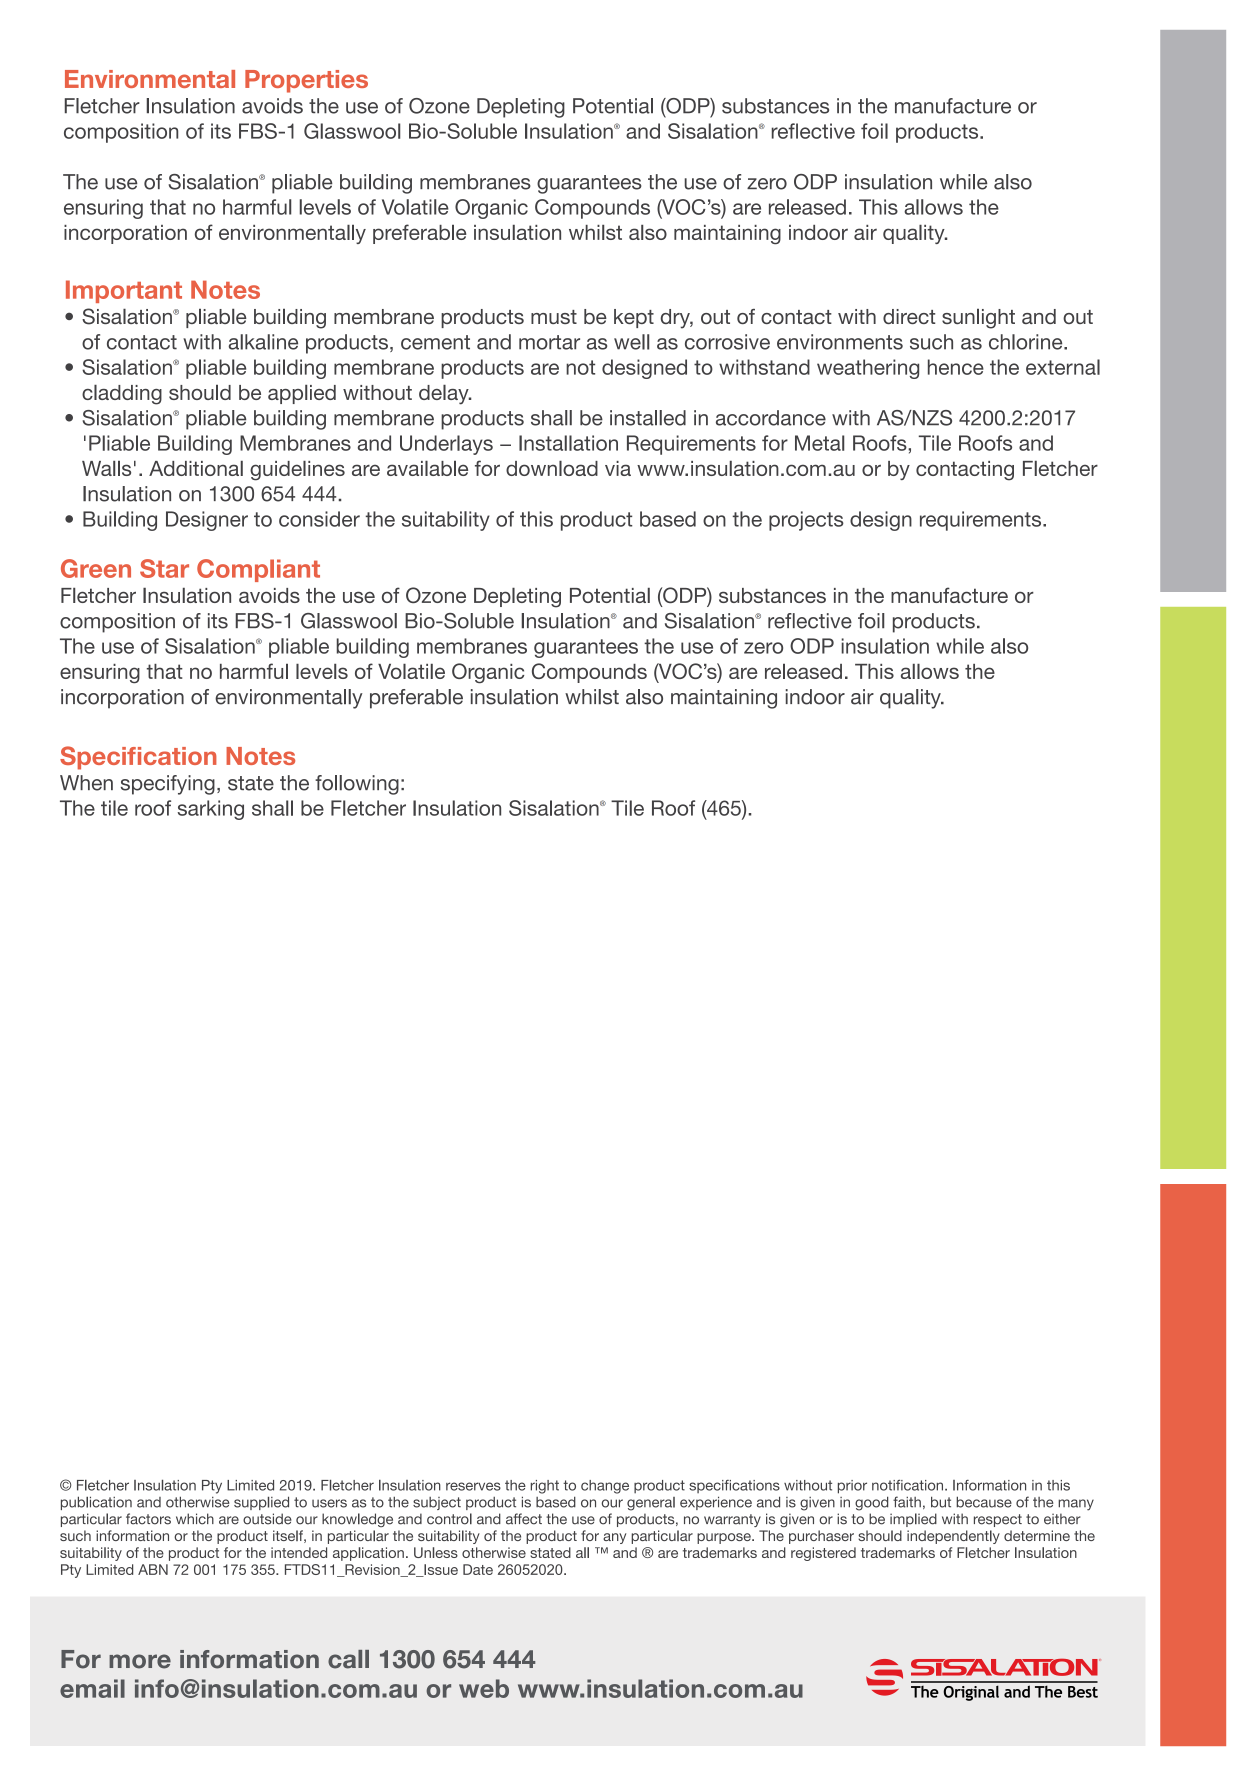 The image size is (1256, 1776). What do you see at coordinates (484, 1688) in the screenshot?
I see `web` at bounding box center [484, 1688].
